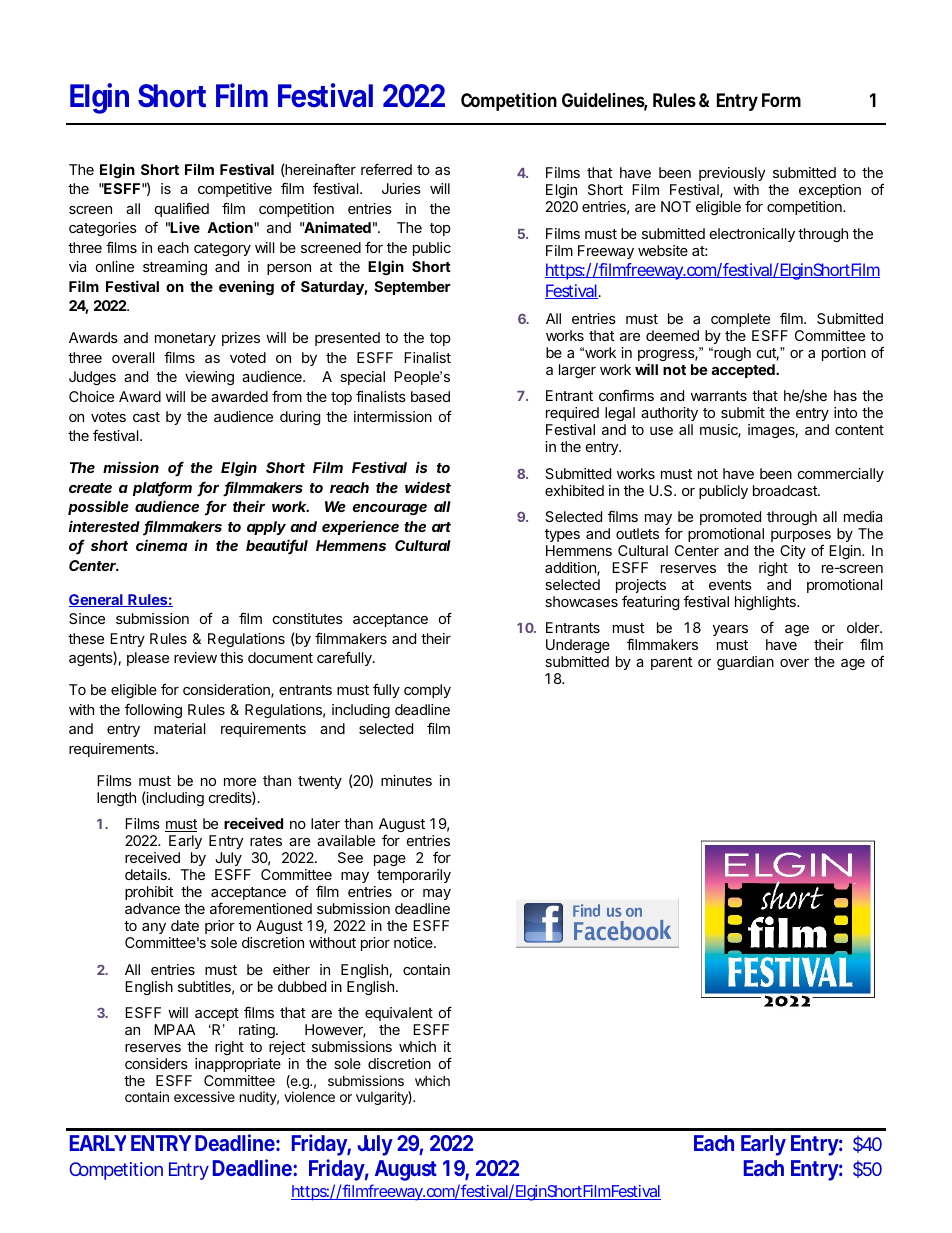 This screenshot has height=1233, width=952. I want to click on temporarily, so click(414, 876).
